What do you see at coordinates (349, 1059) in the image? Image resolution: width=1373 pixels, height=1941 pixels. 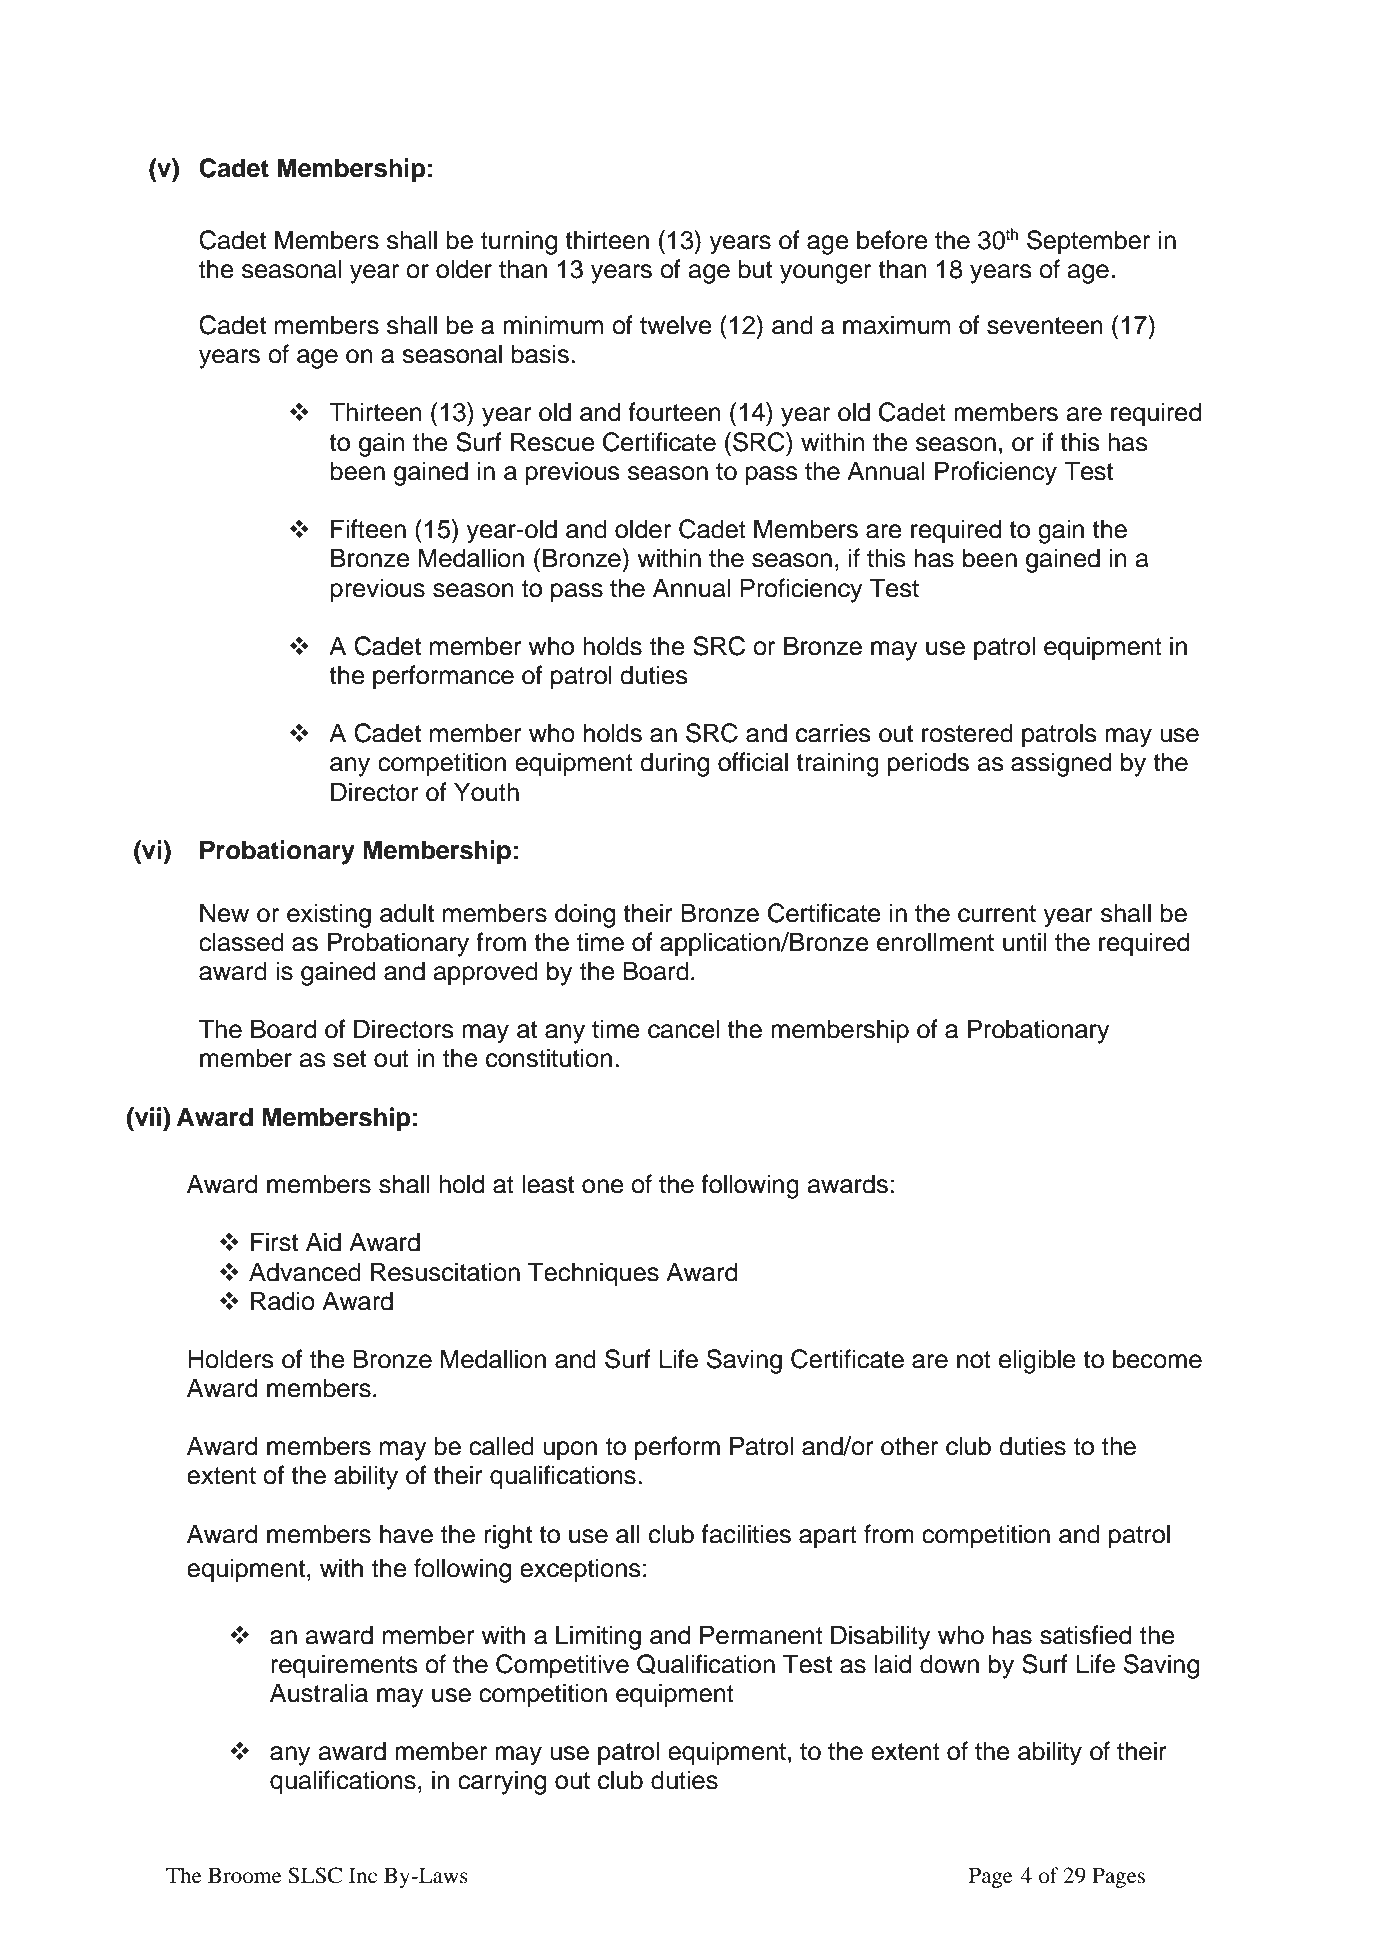 I see `set` at bounding box center [349, 1059].
